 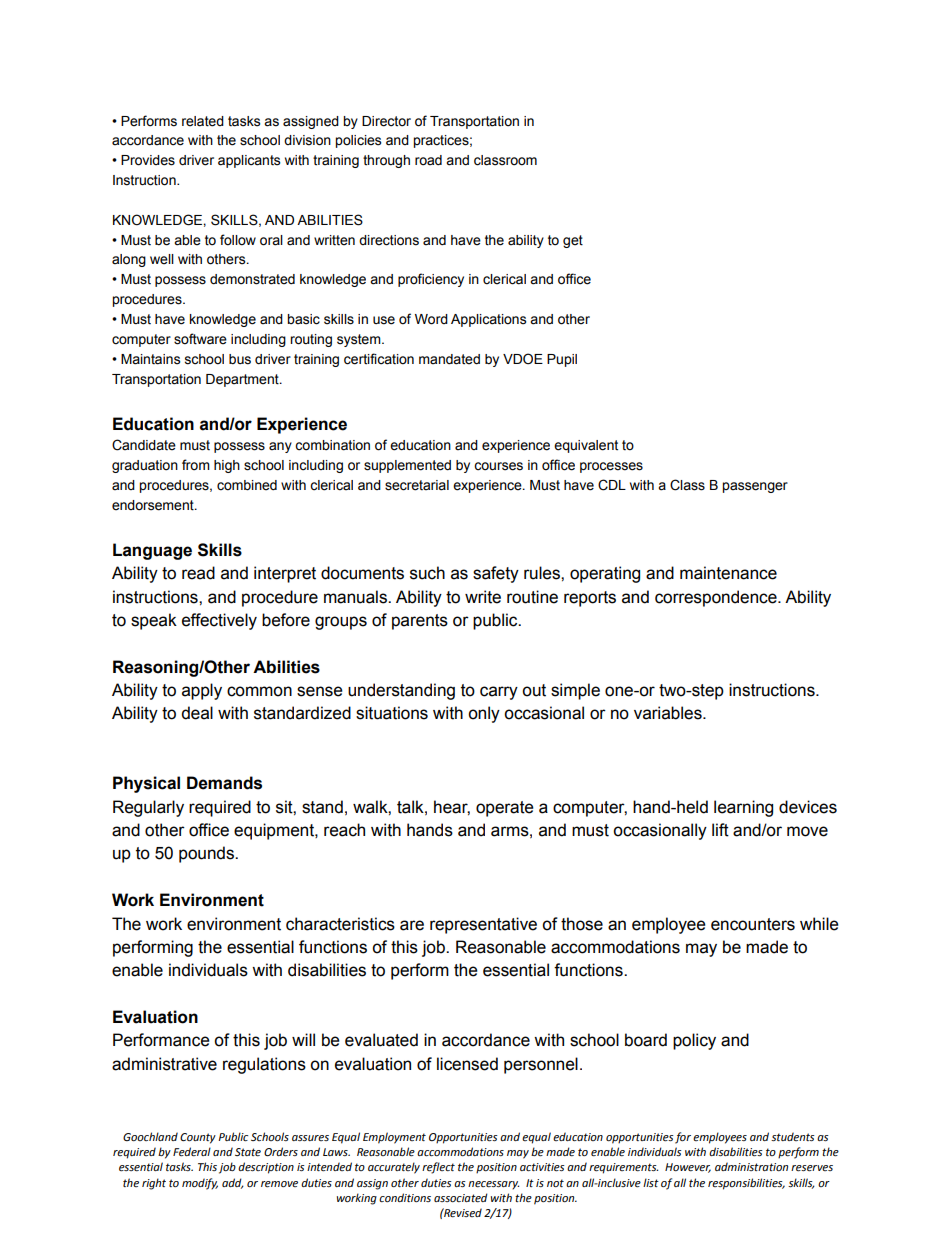 I want to click on road, so click(x=428, y=160).
